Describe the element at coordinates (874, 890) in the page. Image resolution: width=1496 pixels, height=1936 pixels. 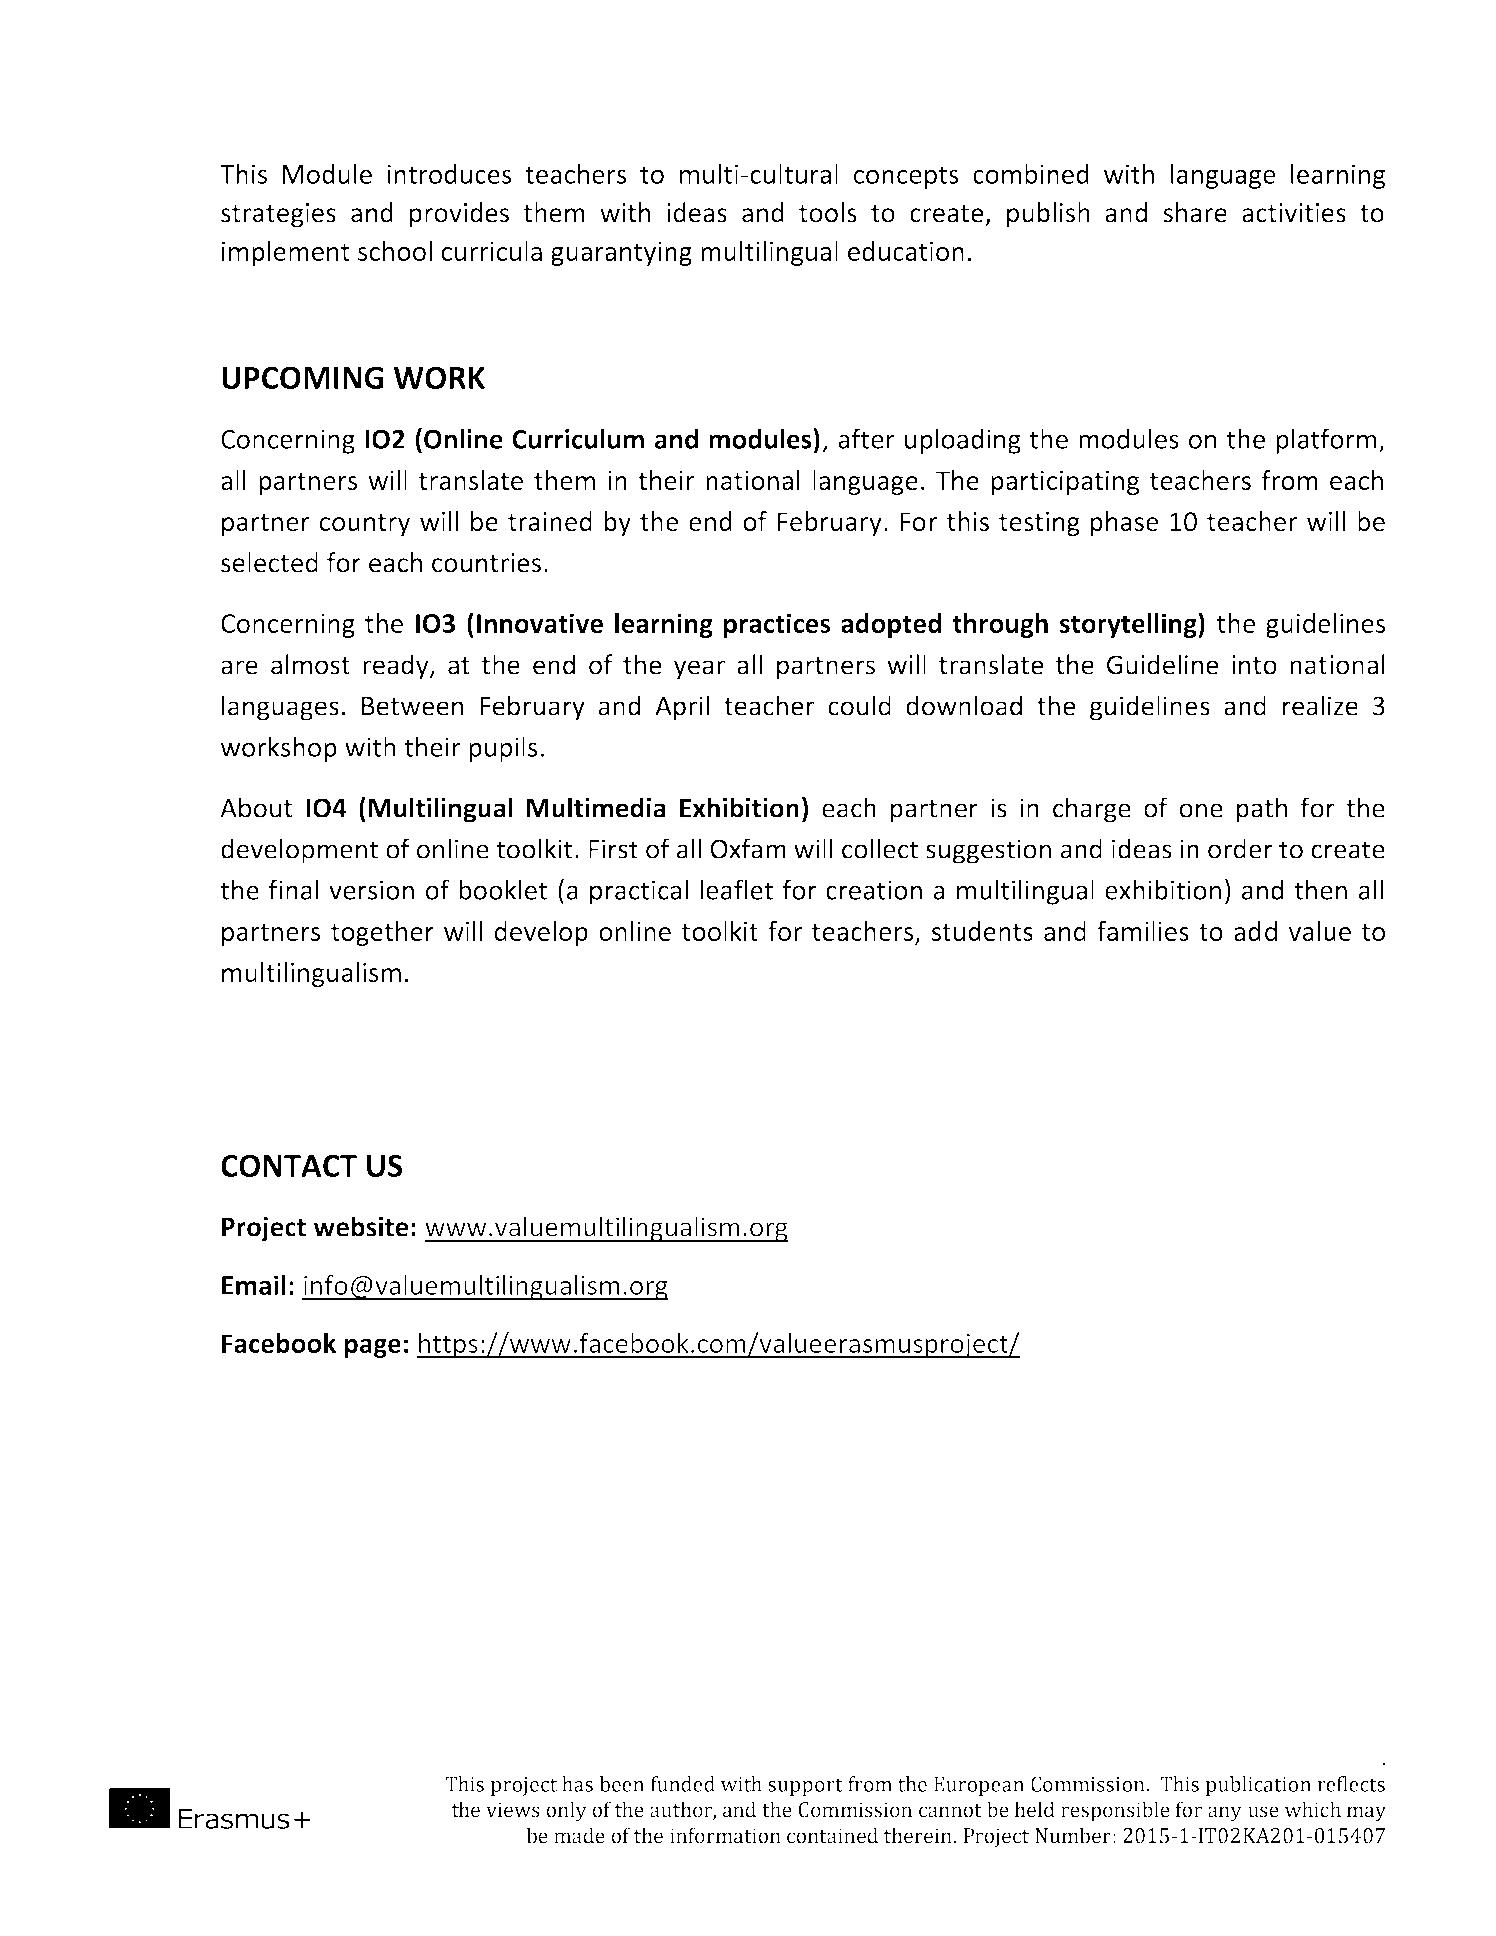
I see `creation` at that location.
